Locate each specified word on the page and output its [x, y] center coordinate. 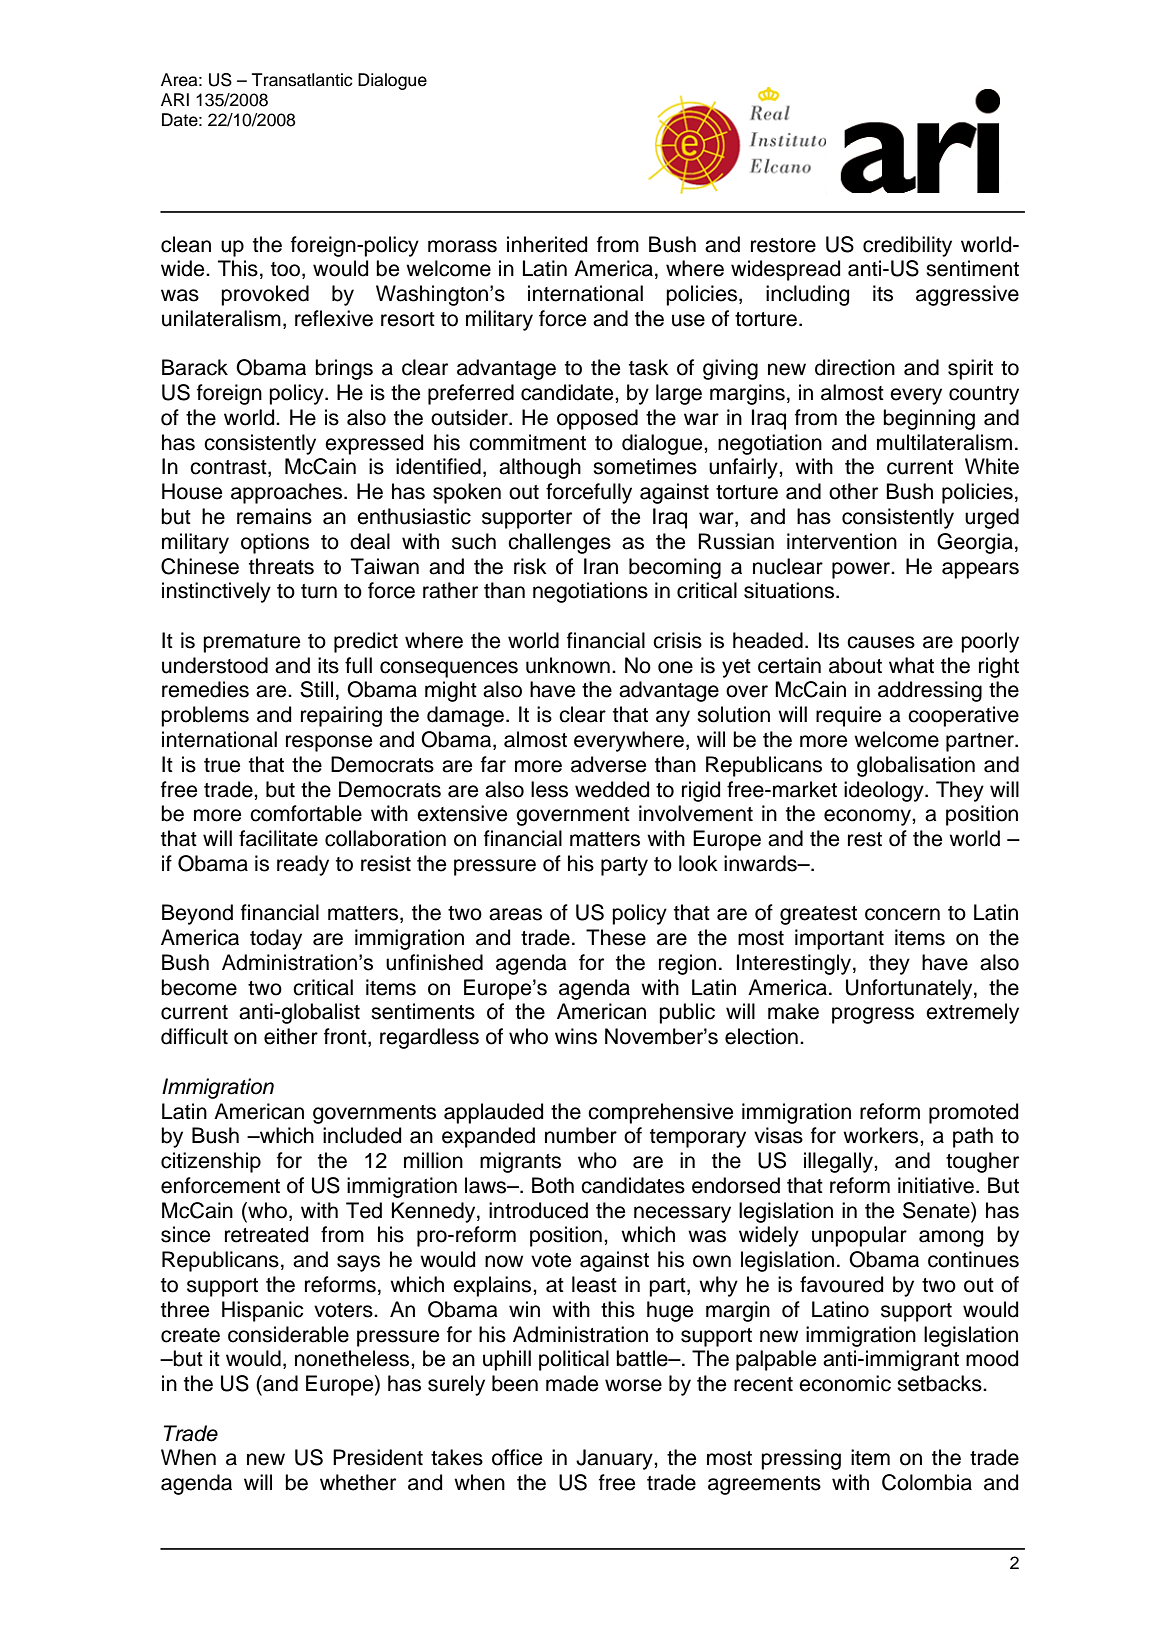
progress [873, 1015]
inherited [547, 244]
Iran [601, 566]
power [862, 570]
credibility [907, 246]
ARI [175, 99]
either [291, 1036]
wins [576, 1036]
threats [281, 566]
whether [358, 1482]
